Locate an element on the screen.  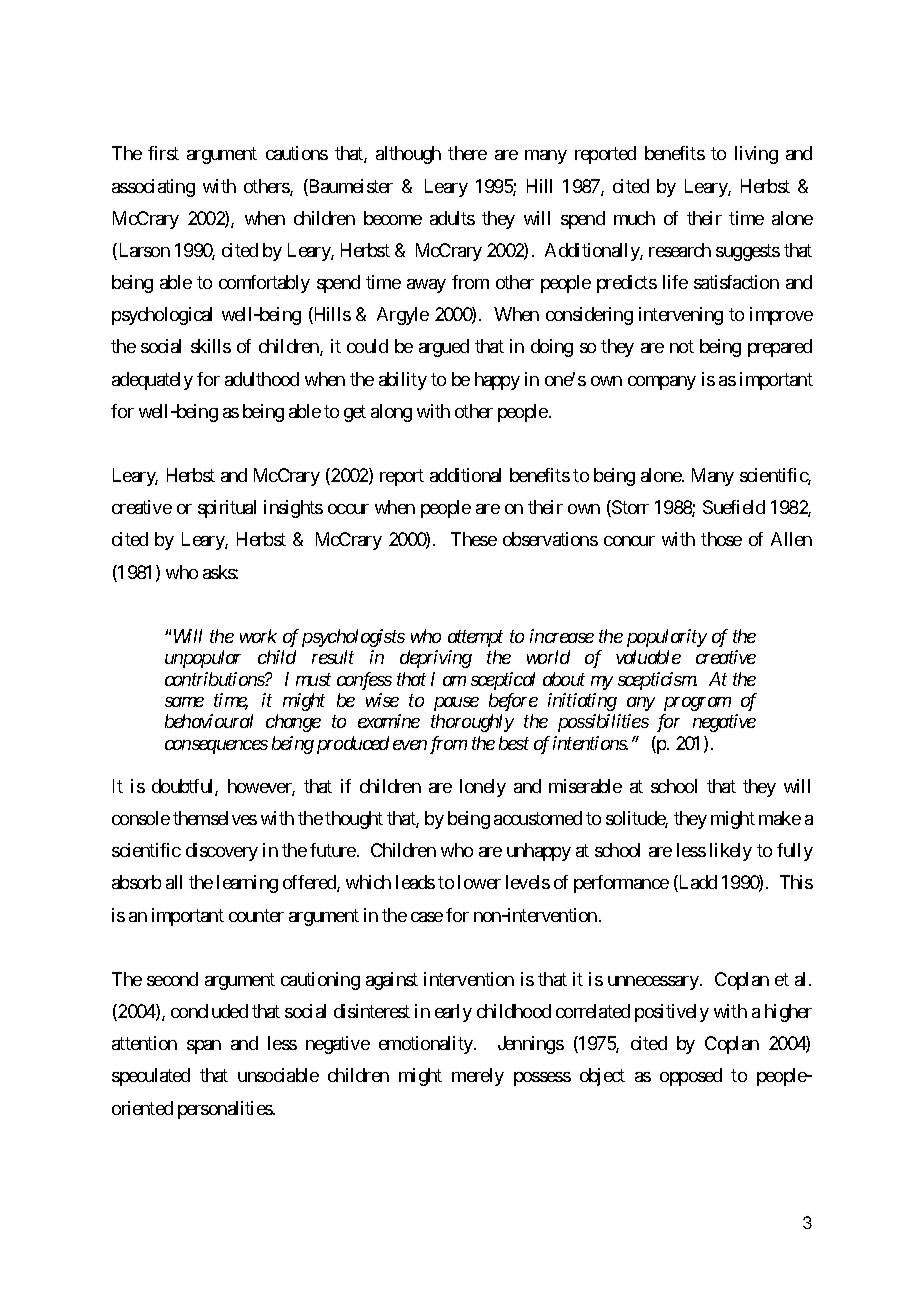
there is located at coordinates (467, 153).
